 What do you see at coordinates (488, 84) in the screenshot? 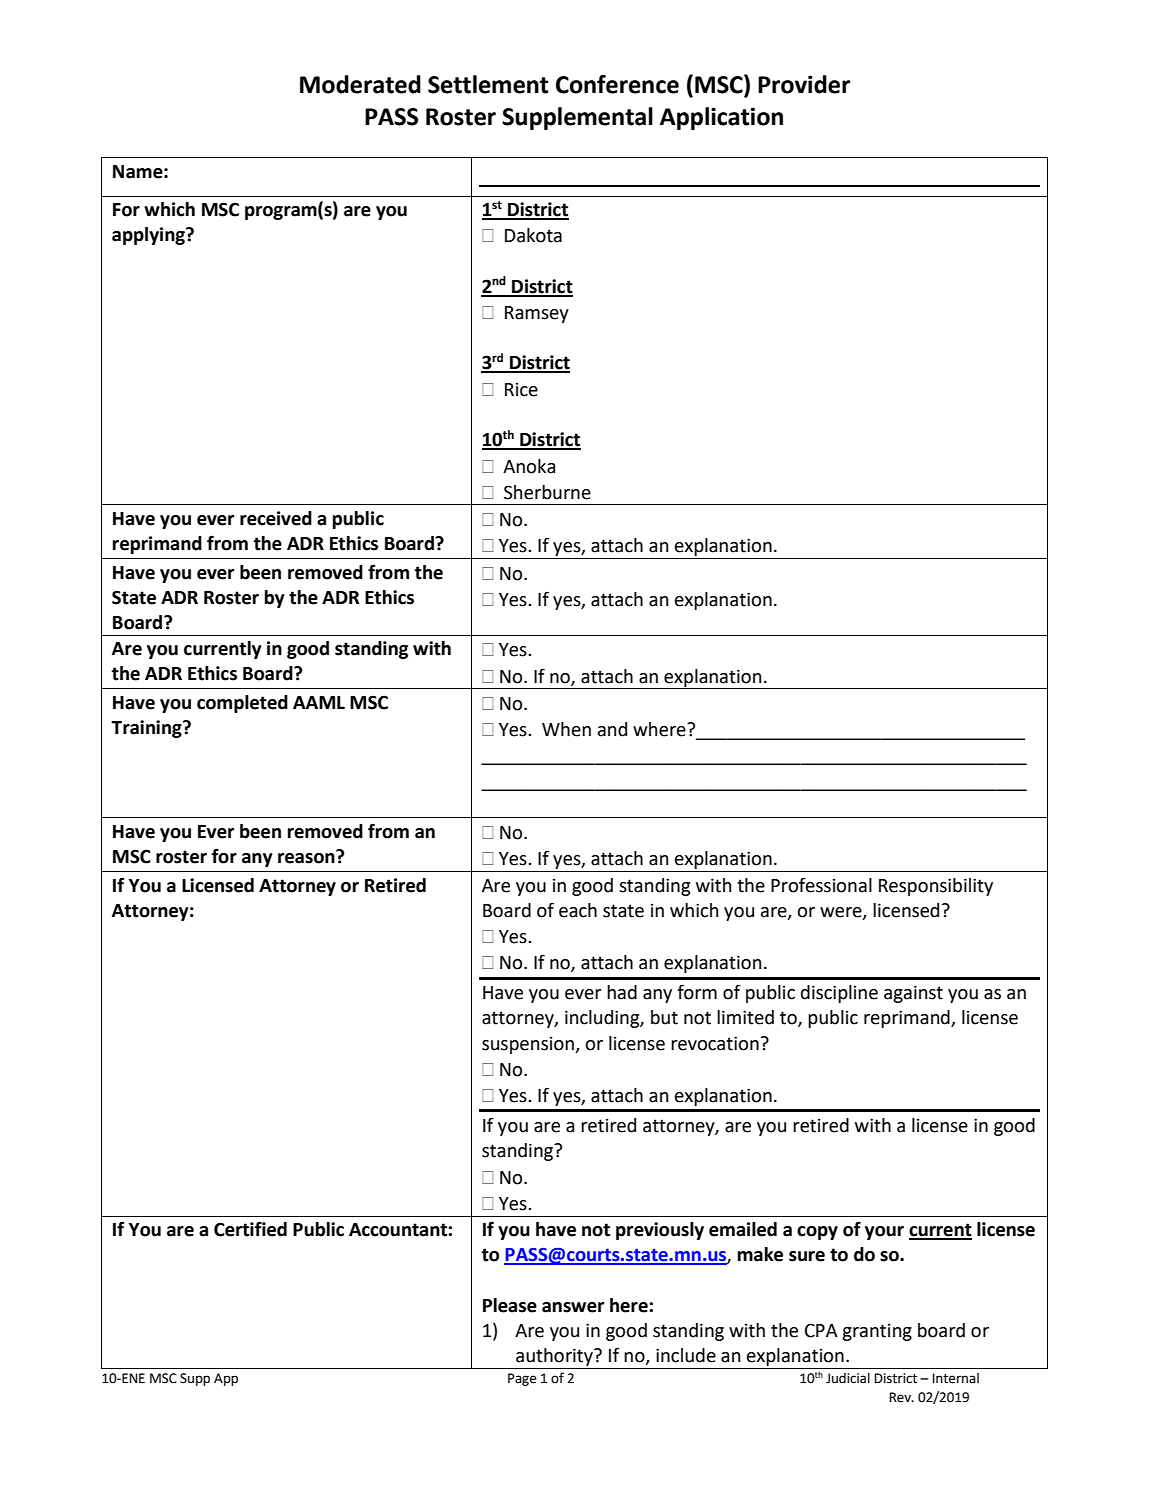
I see `Settlement` at bounding box center [488, 84].
